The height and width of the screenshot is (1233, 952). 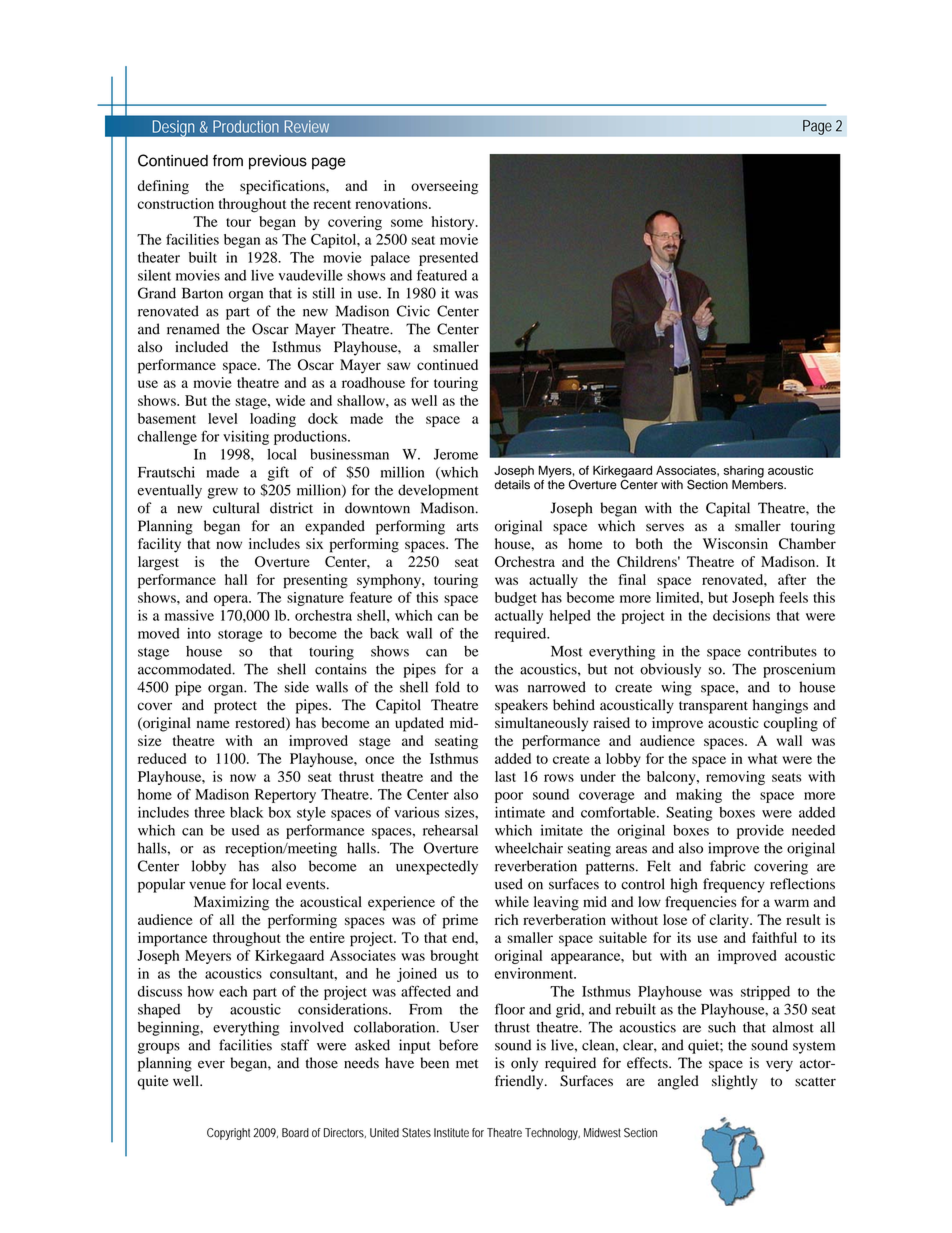 What do you see at coordinates (240, 636) in the screenshot?
I see `storage` at bounding box center [240, 636].
